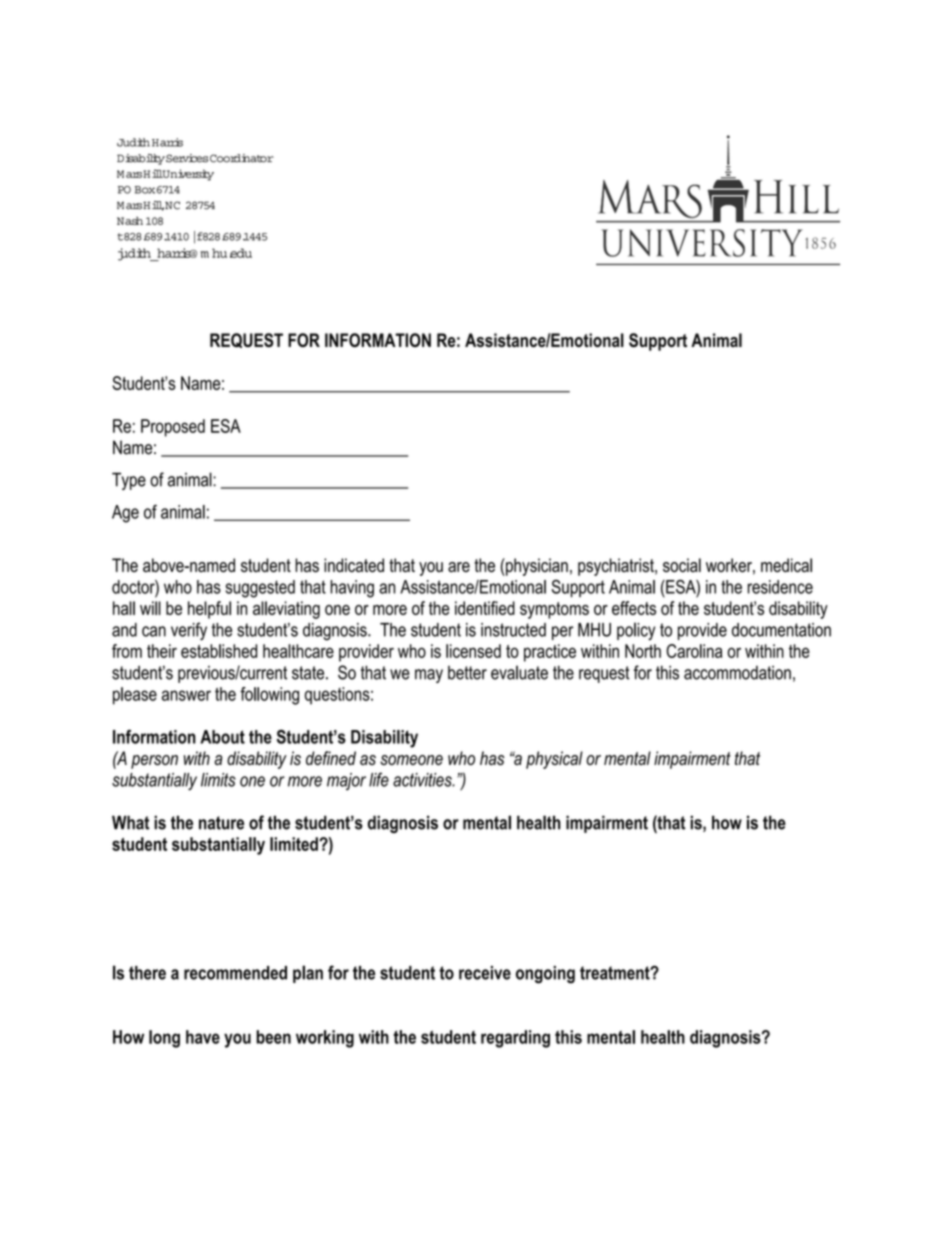 The width and height of the screenshot is (952, 1233). I want to click on Proposed, so click(173, 428).
